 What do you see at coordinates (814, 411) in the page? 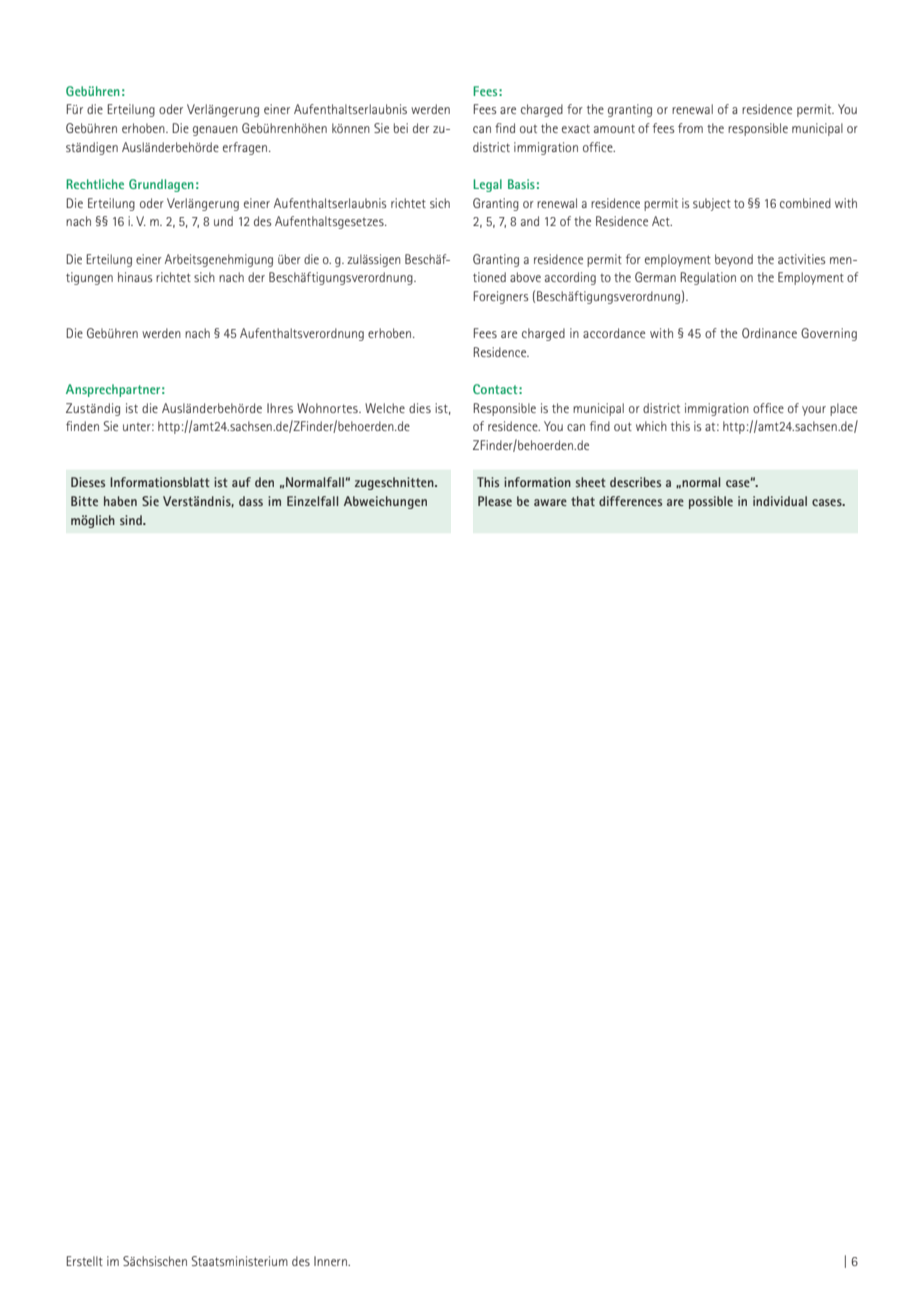
I see `your` at bounding box center [814, 411].
